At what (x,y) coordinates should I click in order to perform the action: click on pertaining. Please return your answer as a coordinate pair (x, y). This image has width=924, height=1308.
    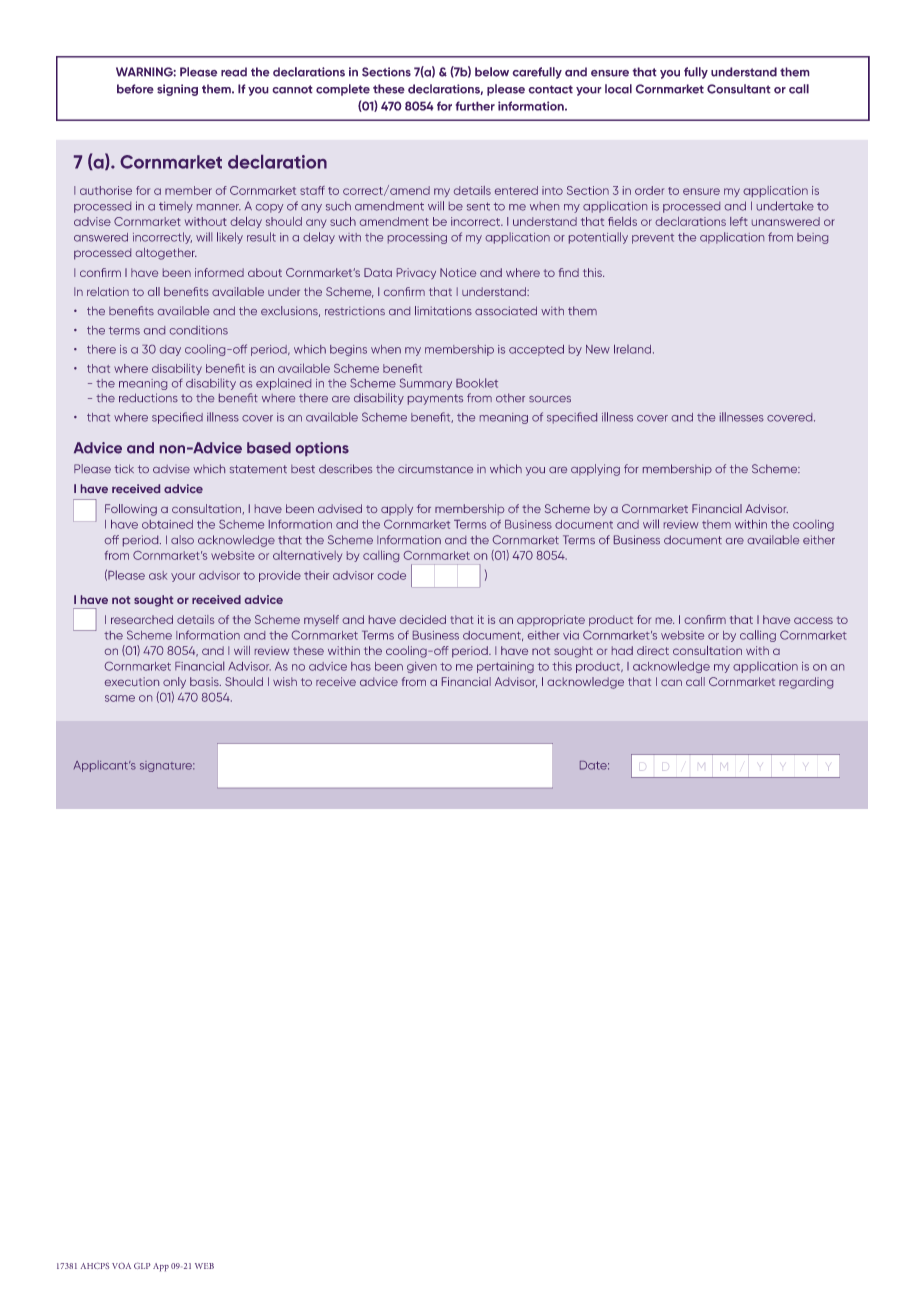
    Looking at the image, I should click on (505, 667).
